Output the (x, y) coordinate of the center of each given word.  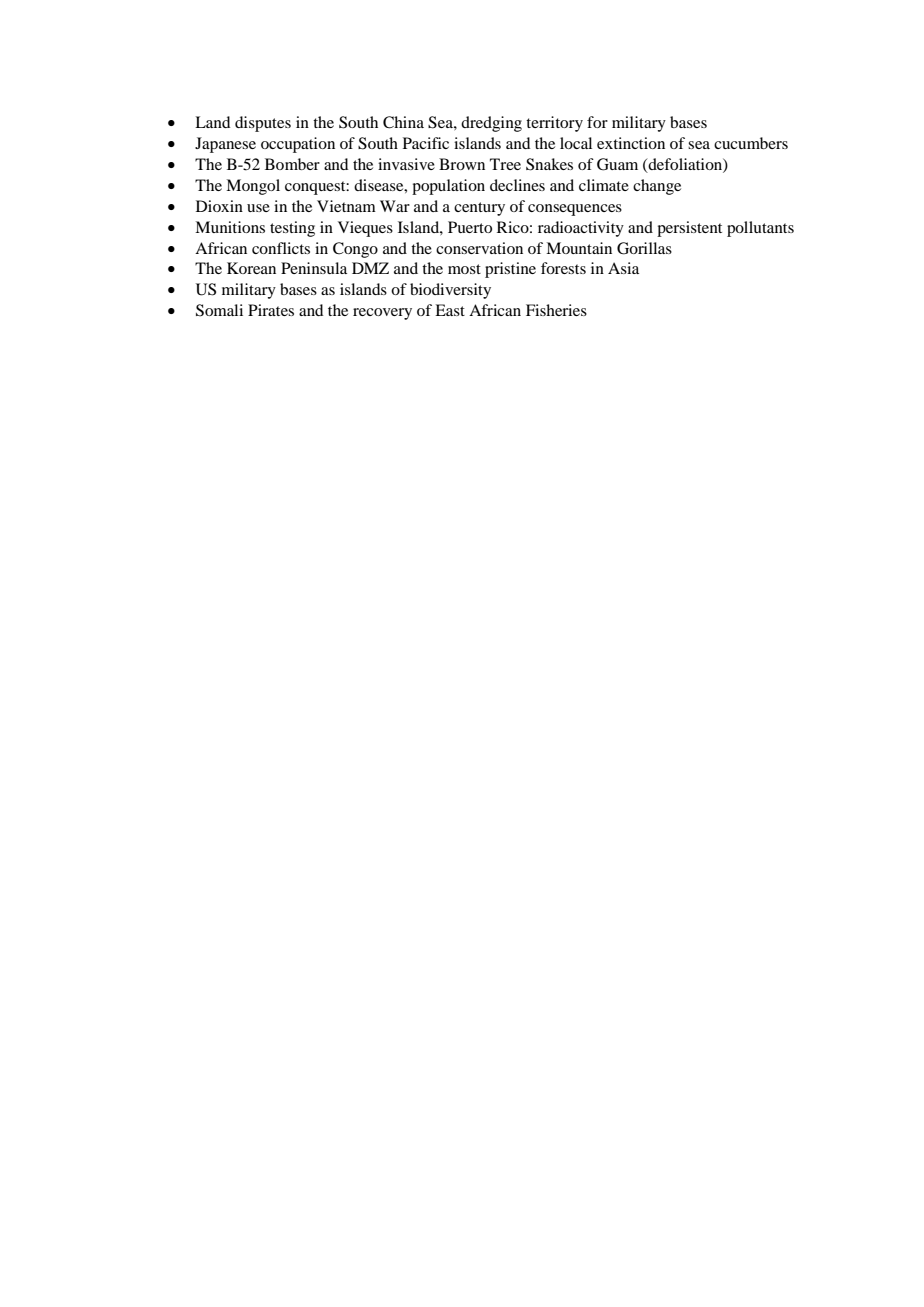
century (479, 209)
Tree (505, 164)
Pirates (271, 310)
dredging (491, 124)
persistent (689, 229)
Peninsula (314, 268)
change (657, 187)
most (464, 269)
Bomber (292, 164)
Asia (623, 268)
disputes (263, 124)
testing (292, 229)
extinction (631, 143)
